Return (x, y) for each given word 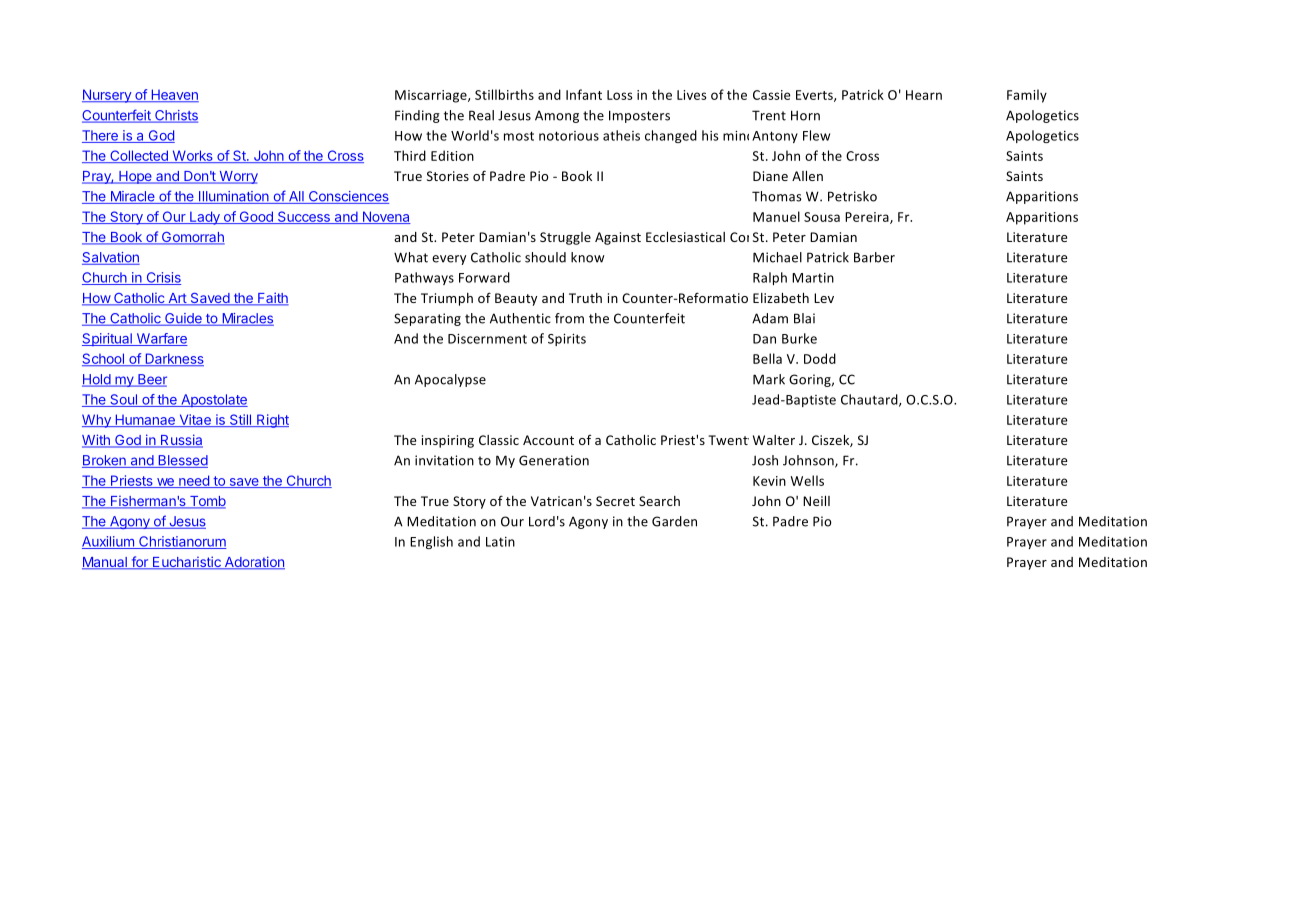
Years (817, 440)
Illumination (234, 197)
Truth (585, 298)
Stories (448, 176)
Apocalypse (450, 380)
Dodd (820, 358)
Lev (824, 298)
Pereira (868, 218)
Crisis (162, 278)
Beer (151, 380)
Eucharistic (187, 563)
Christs (175, 116)
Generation (554, 460)
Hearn (924, 95)
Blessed (182, 461)
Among (557, 116)
